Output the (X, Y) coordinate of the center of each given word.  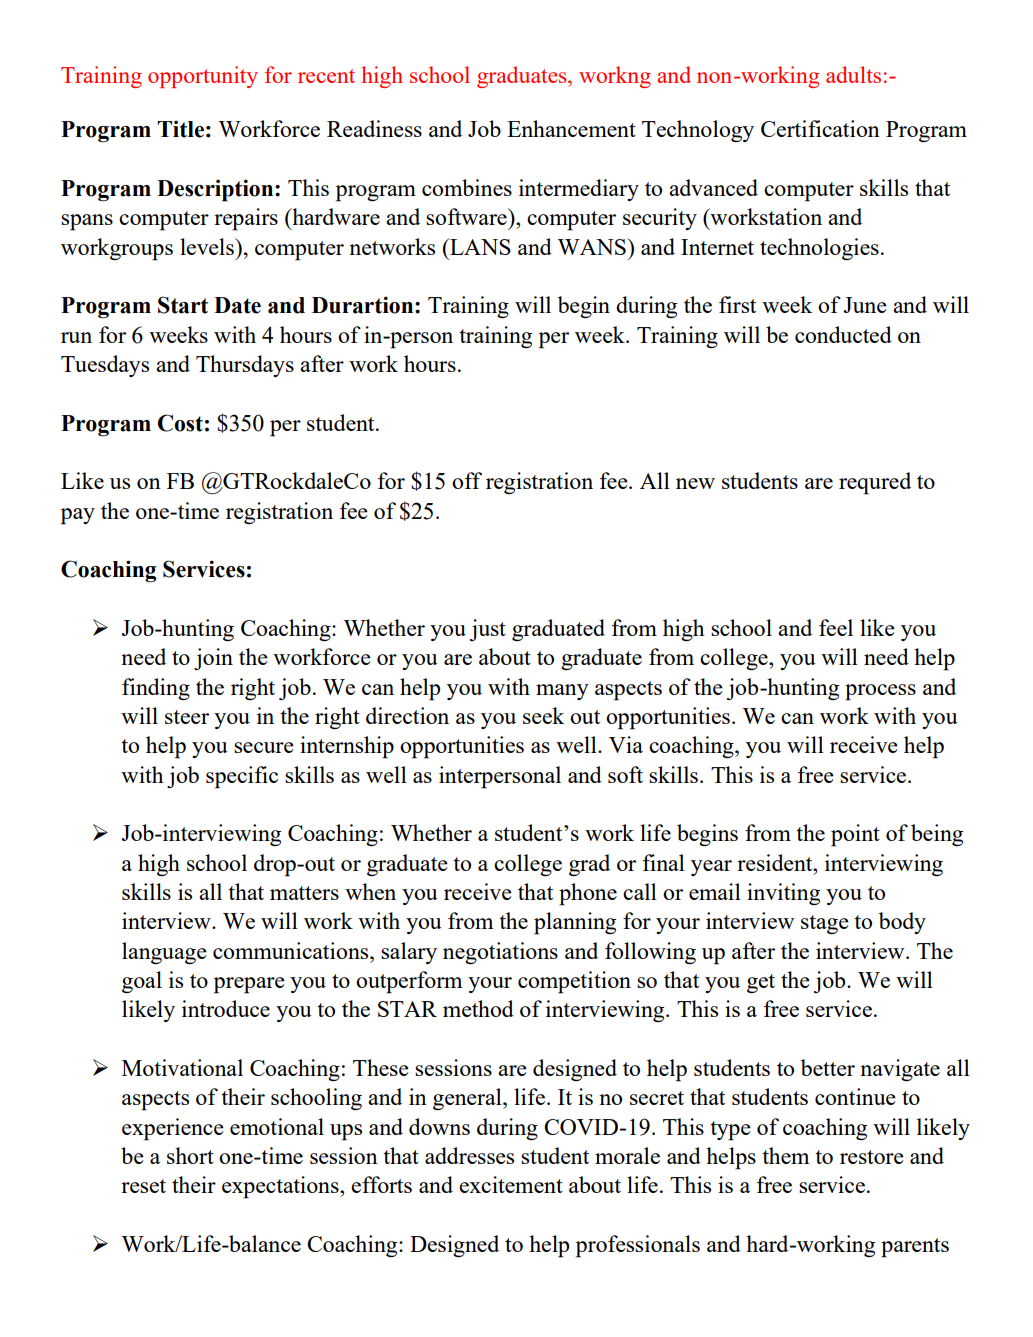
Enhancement (571, 128)
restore (872, 1157)
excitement (511, 1184)
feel (836, 627)
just (488, 630)
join (213, 659)
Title (180, 129)
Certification (820, 128)
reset (143, 1186)
